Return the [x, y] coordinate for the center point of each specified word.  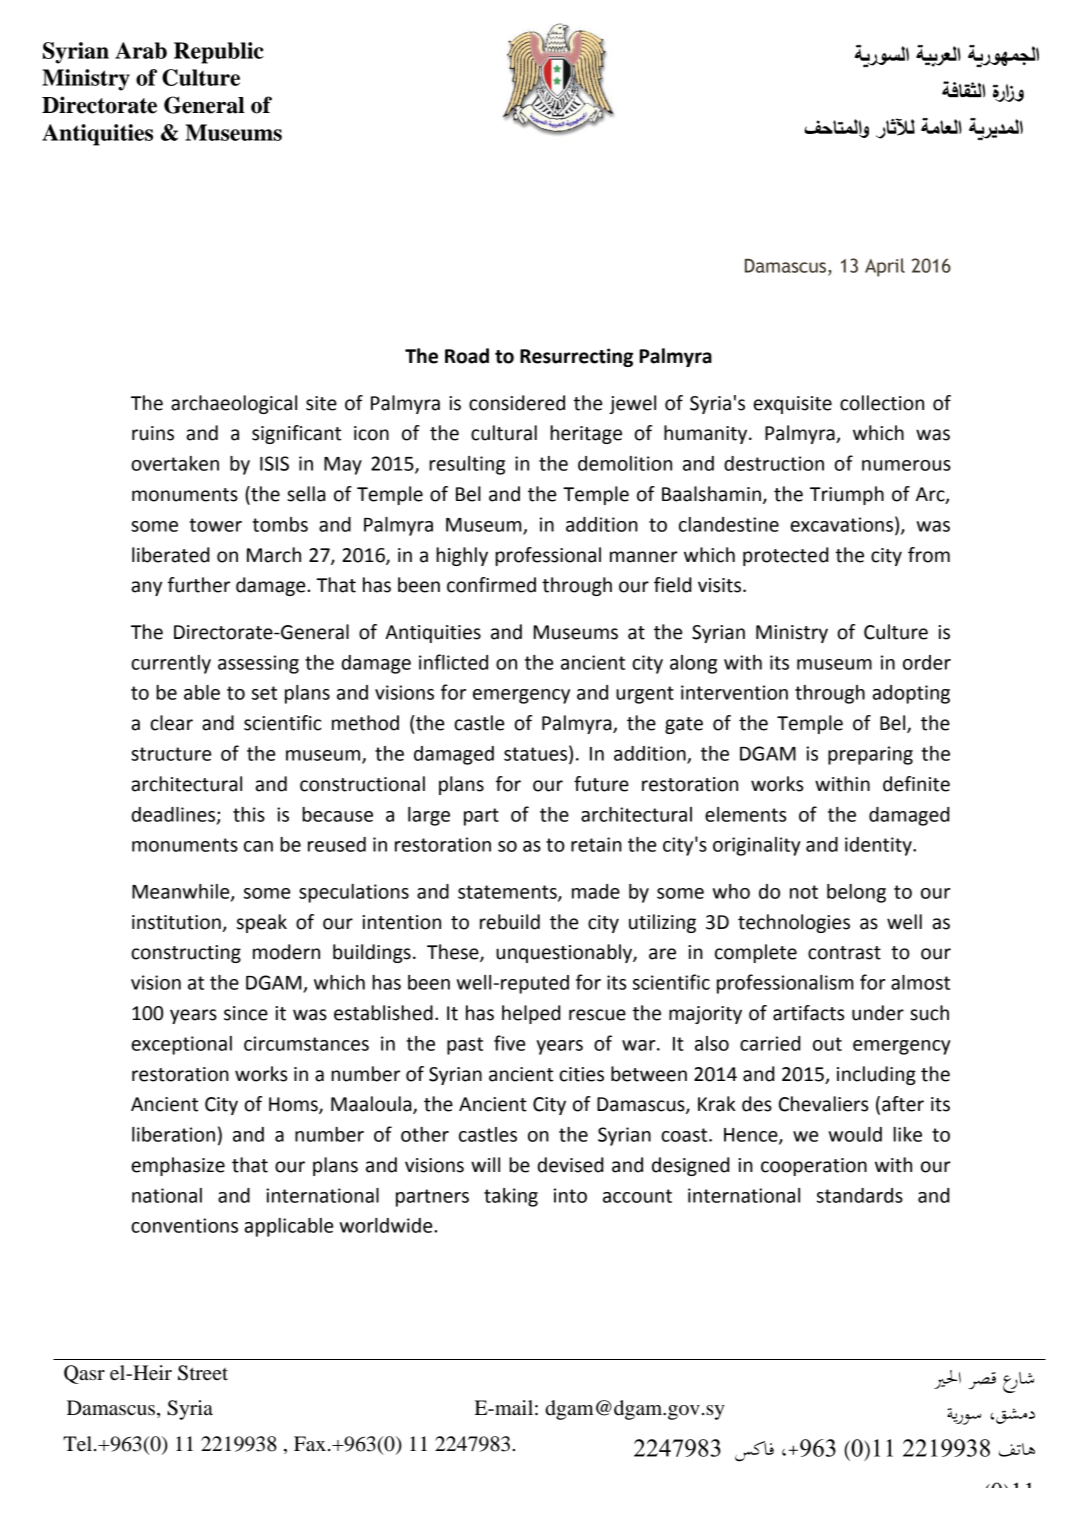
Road [467, 356]
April [885, 267]
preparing [870, 755]
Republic [219, 53]
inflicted [453, 662]
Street [203, 1373]
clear [171, 723]
